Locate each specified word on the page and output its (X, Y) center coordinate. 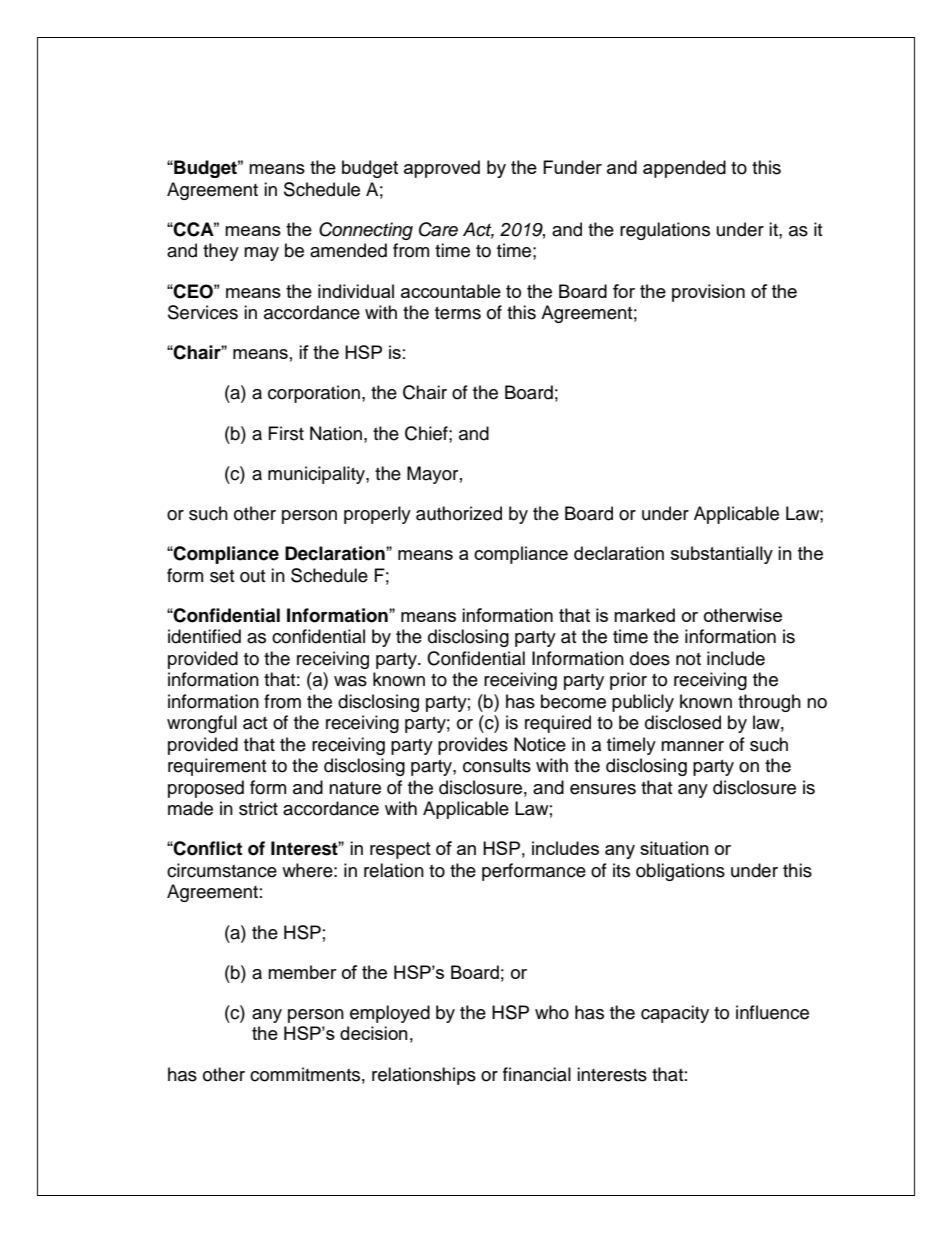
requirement (217, 767)
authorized (459, 513)
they (221, 252)
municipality (317, 475)
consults (497, 765)
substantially (722, 555)
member (302, 972)
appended (684, 169)
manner (692, 746)
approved (442, 169)
